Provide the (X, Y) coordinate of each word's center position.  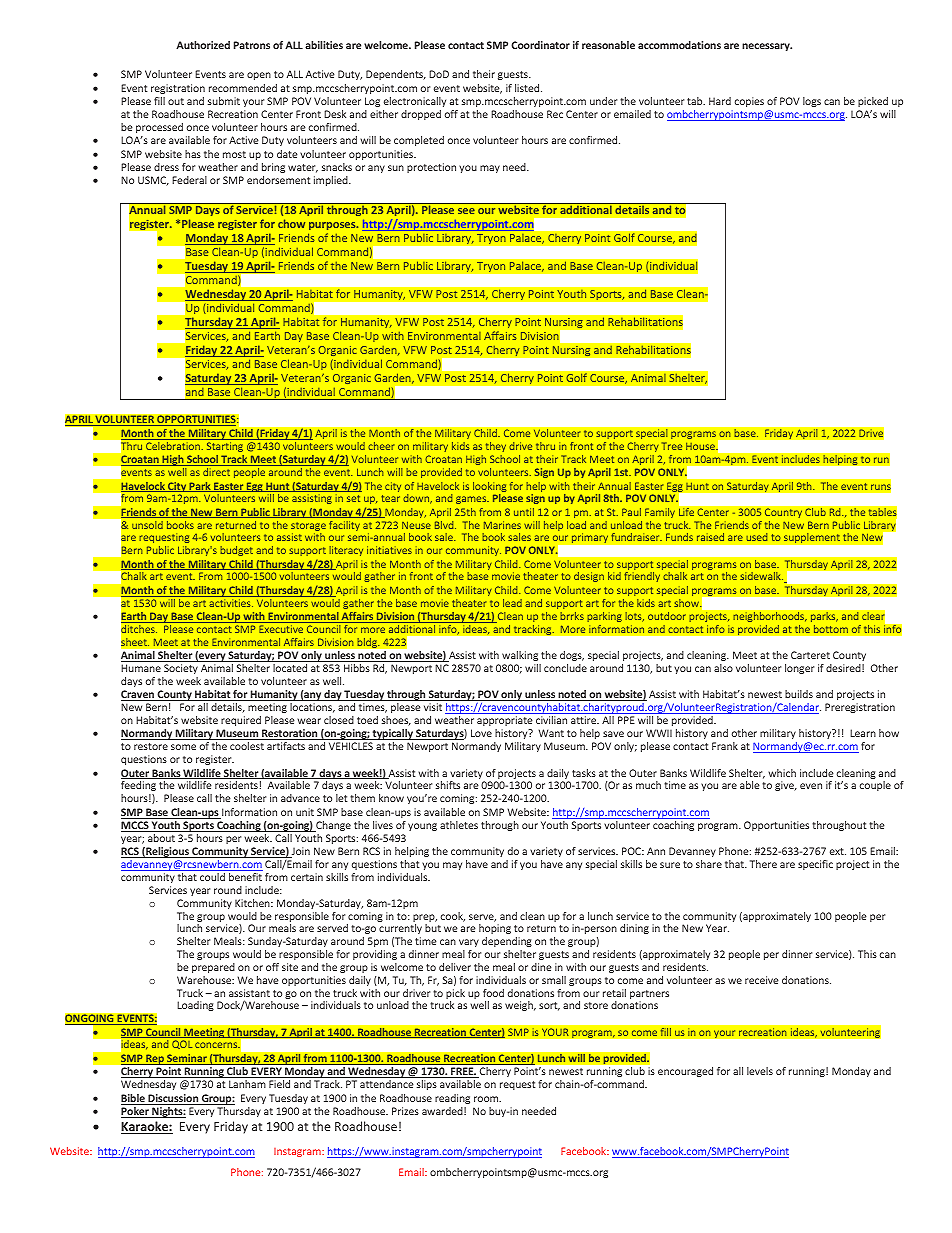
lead (512, 603)
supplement (812, 538)
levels (760, 1071)
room (487, 1099)
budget (236, 551)
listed (528, 88)
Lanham (247, 1084)
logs (812, 102)
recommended (243, 88)
